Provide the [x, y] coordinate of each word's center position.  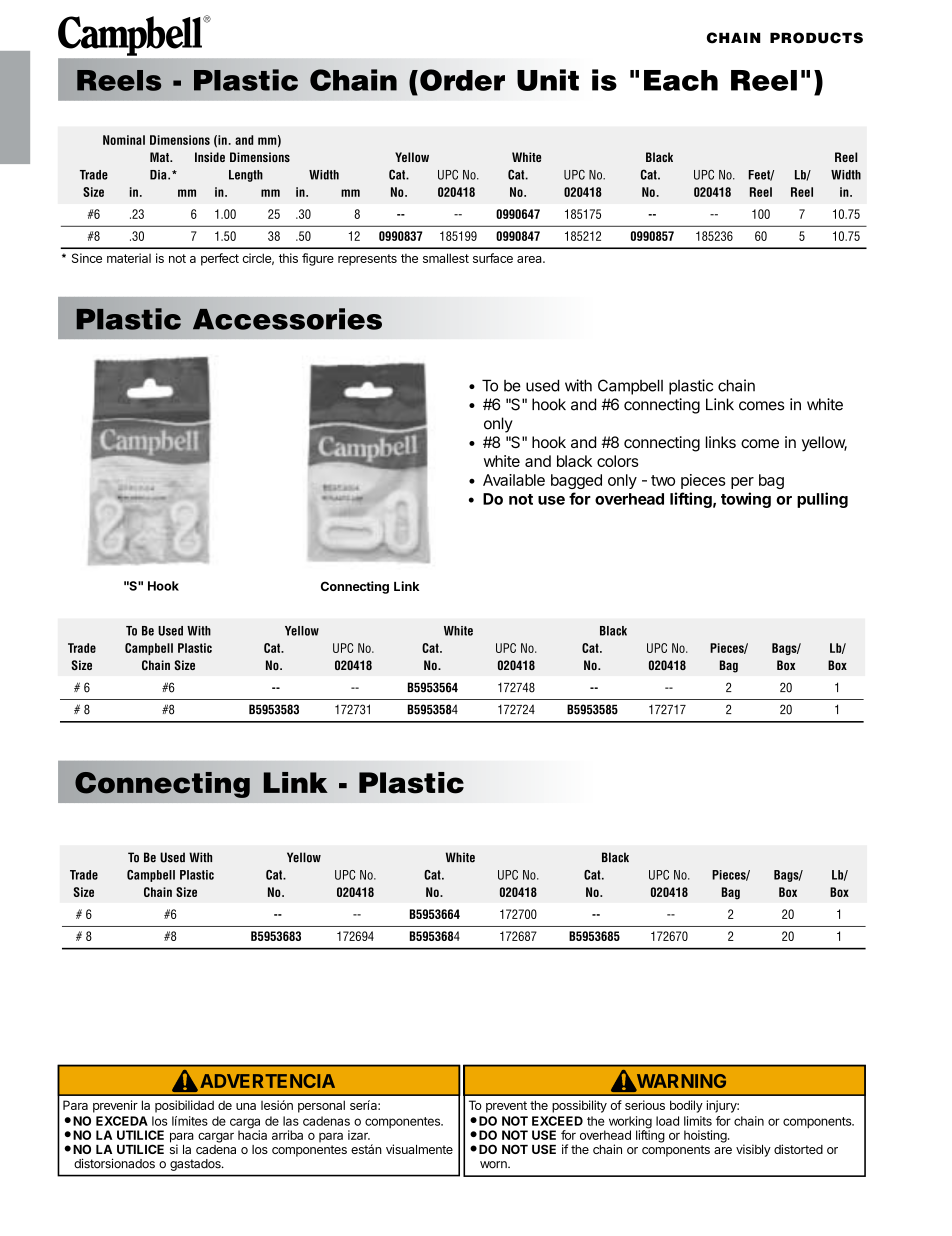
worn [494, 1165]
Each [681, 80]
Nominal [124, 140]
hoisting [706, 1136]
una [246, 1106]
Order [462, 80]
